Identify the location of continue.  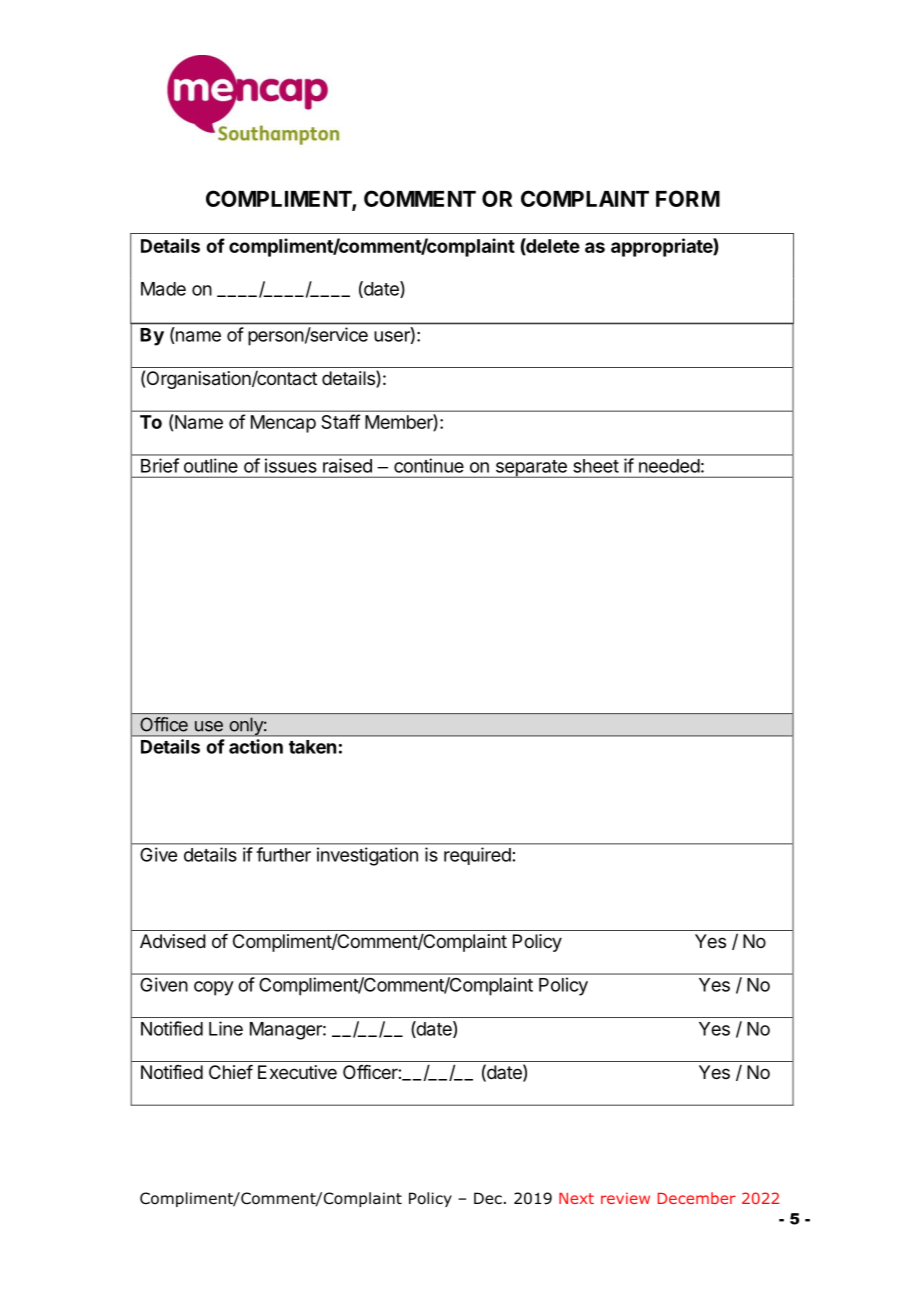
(429, 465).
